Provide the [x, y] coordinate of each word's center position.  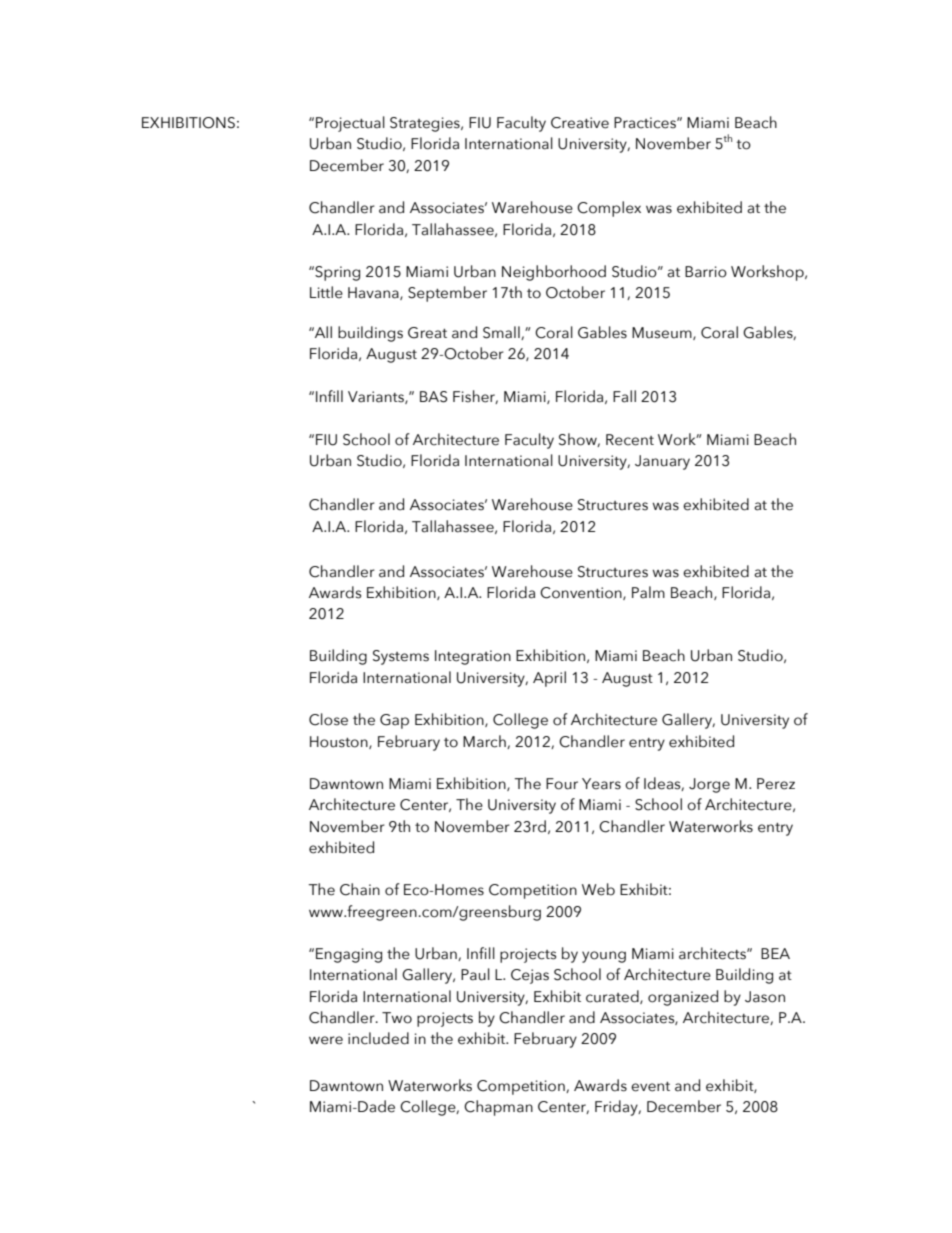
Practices [646, 123]
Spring [336, 273]
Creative [580, 123]
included [378, 1038]
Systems [401, 657]
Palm [648, 592]
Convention [582, 593]
